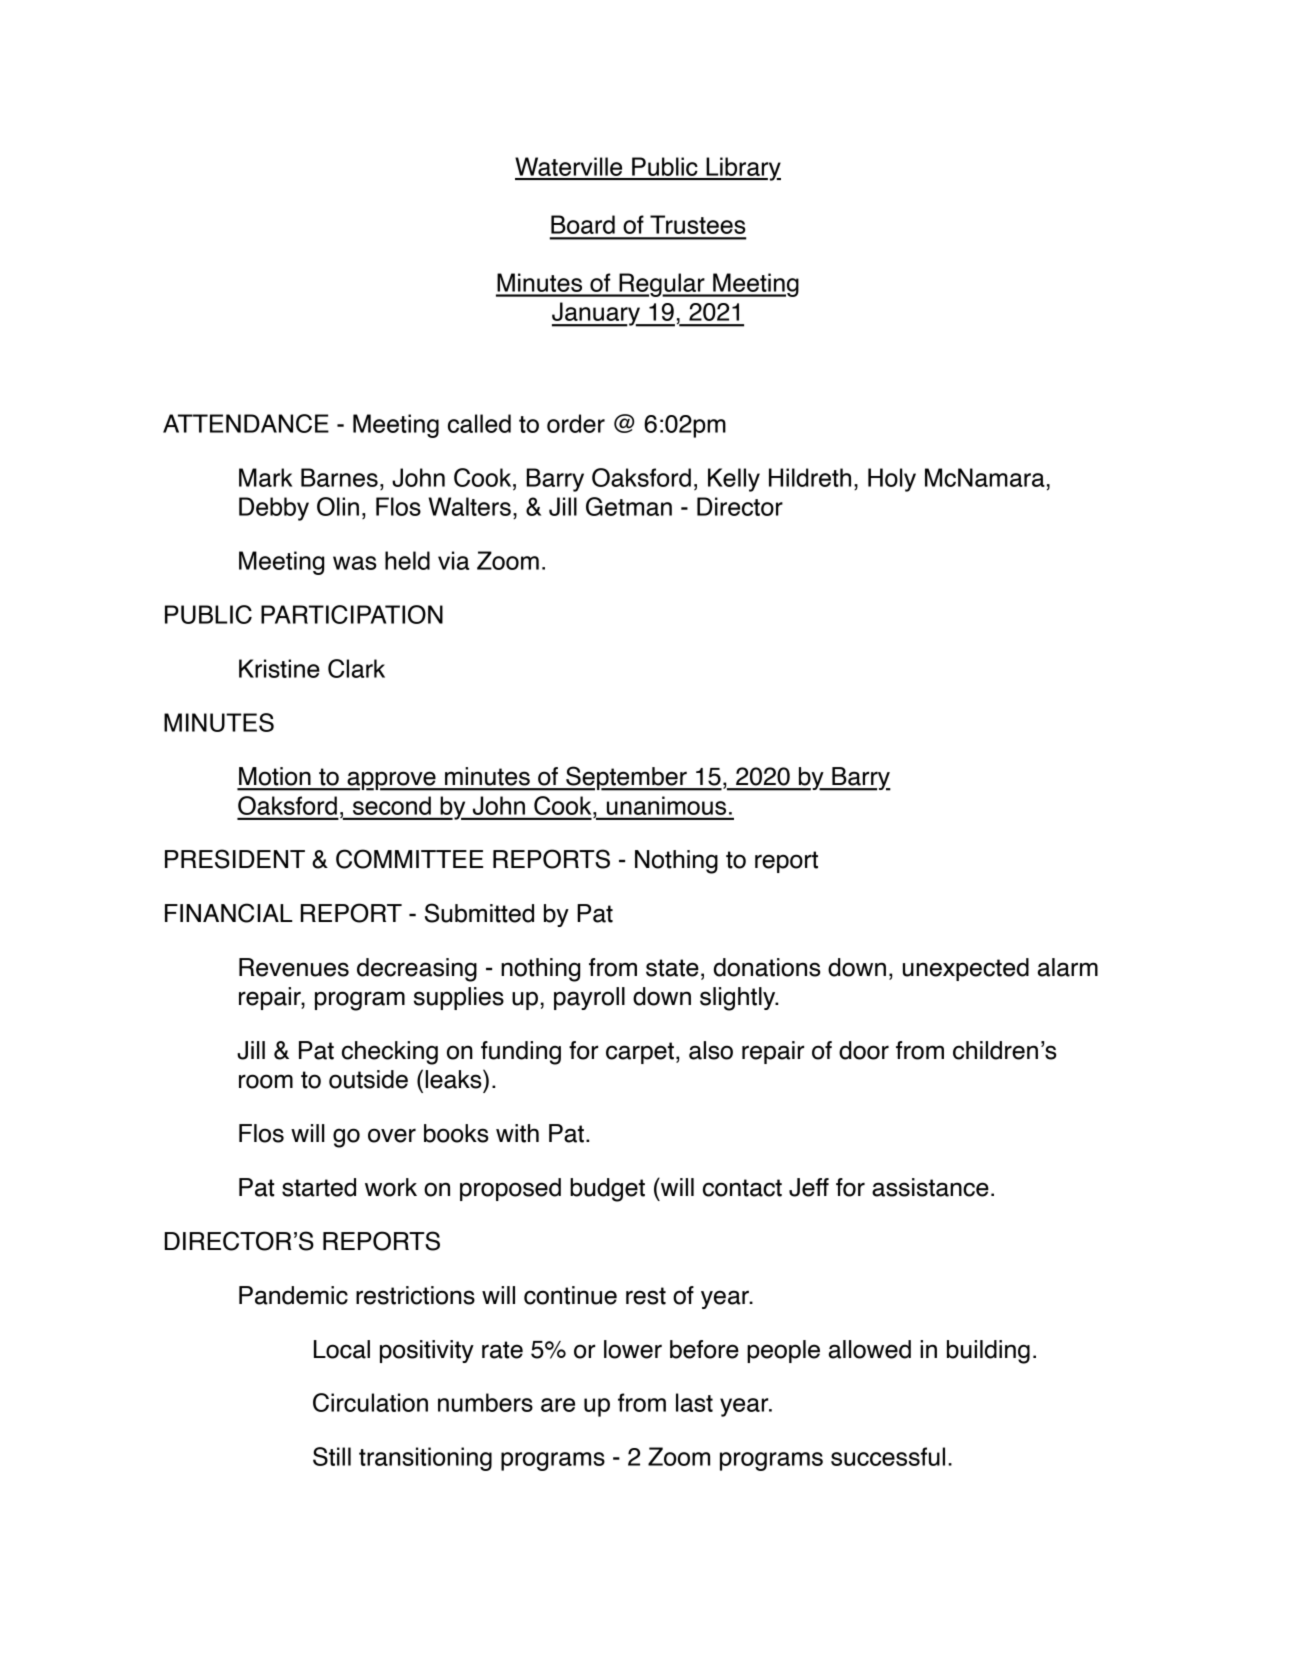  Describe the element at coordinates (734, 480) in the screenshot. I see `Kelly` at that location.
